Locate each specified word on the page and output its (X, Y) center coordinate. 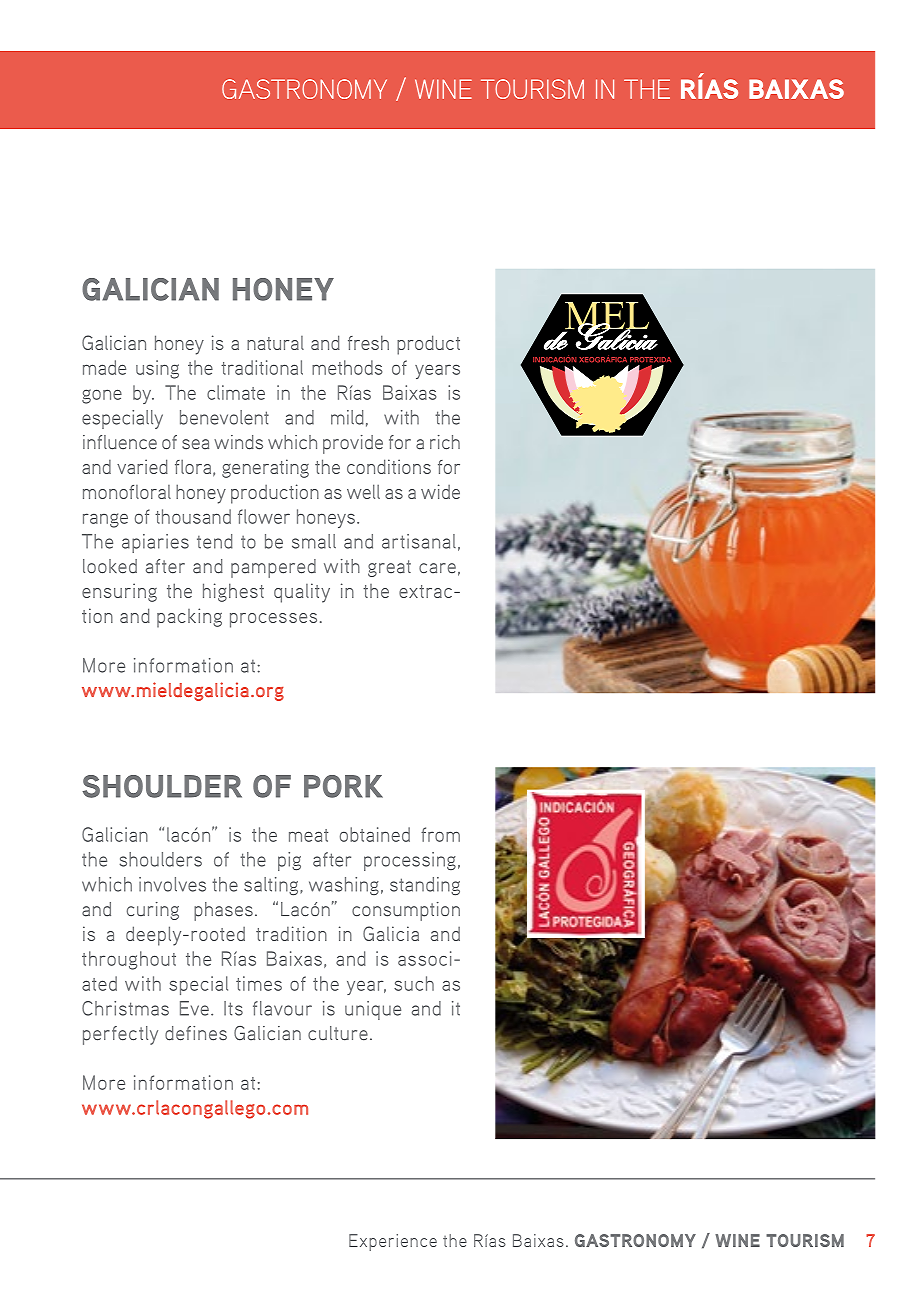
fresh (368, 342)
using (157, 369)
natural (275, 343)
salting (272, 886)
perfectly (120, 1035)
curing (153, 911)
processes (273, 620)
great (389, 568)
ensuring (119, 592)
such (414, 983)
